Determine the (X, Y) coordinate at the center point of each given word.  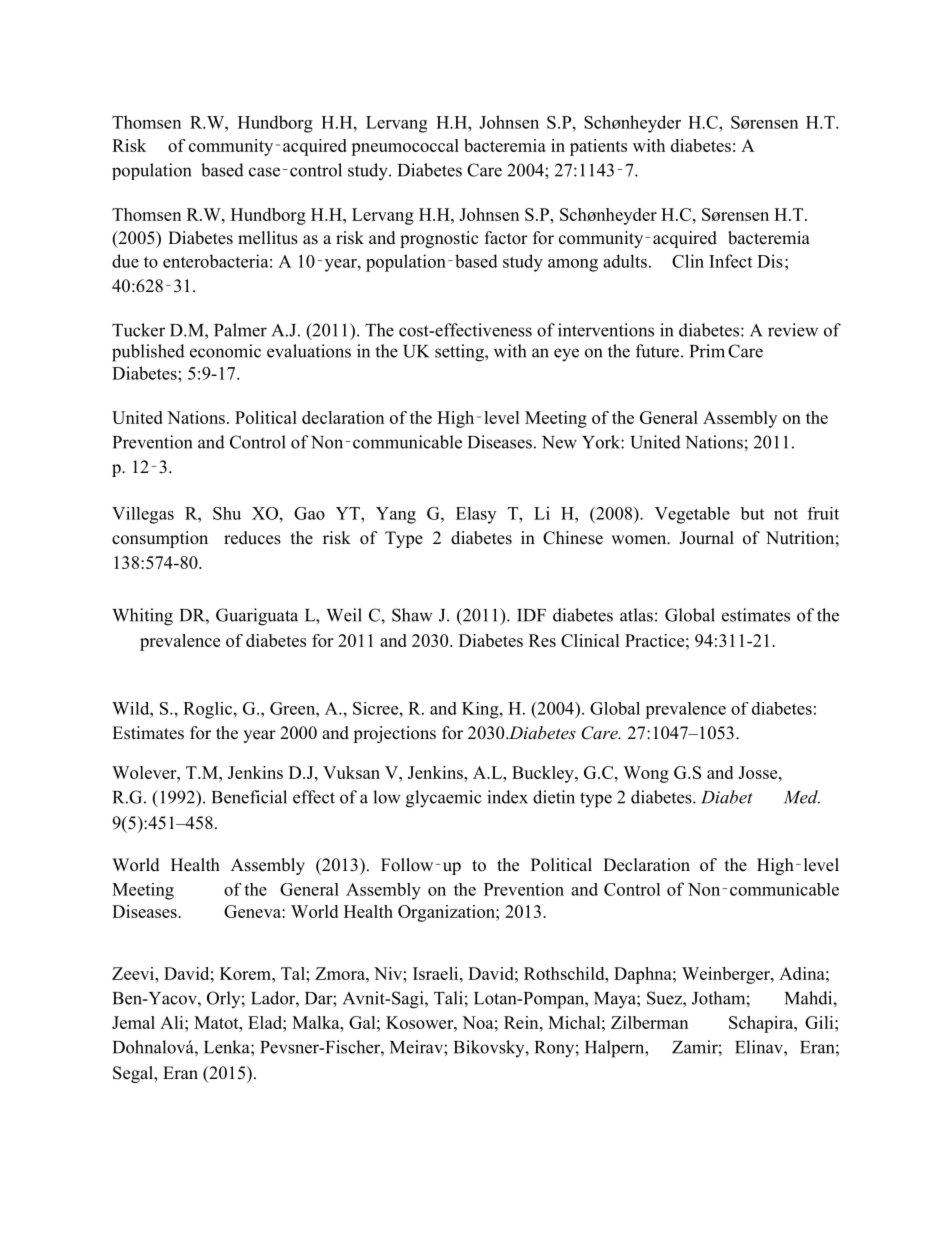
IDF (531, 615)
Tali (448, 998)
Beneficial (249, 797)
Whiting (142, 617)
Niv (389, 973)
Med (802, 797)
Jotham (718, 998)
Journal (706, 538)
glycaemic (444, 799)
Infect (730, 261)
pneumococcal (405, 147)
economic (225, 351)
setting (460, 353)
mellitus (268, 238)
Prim (707, 351)
